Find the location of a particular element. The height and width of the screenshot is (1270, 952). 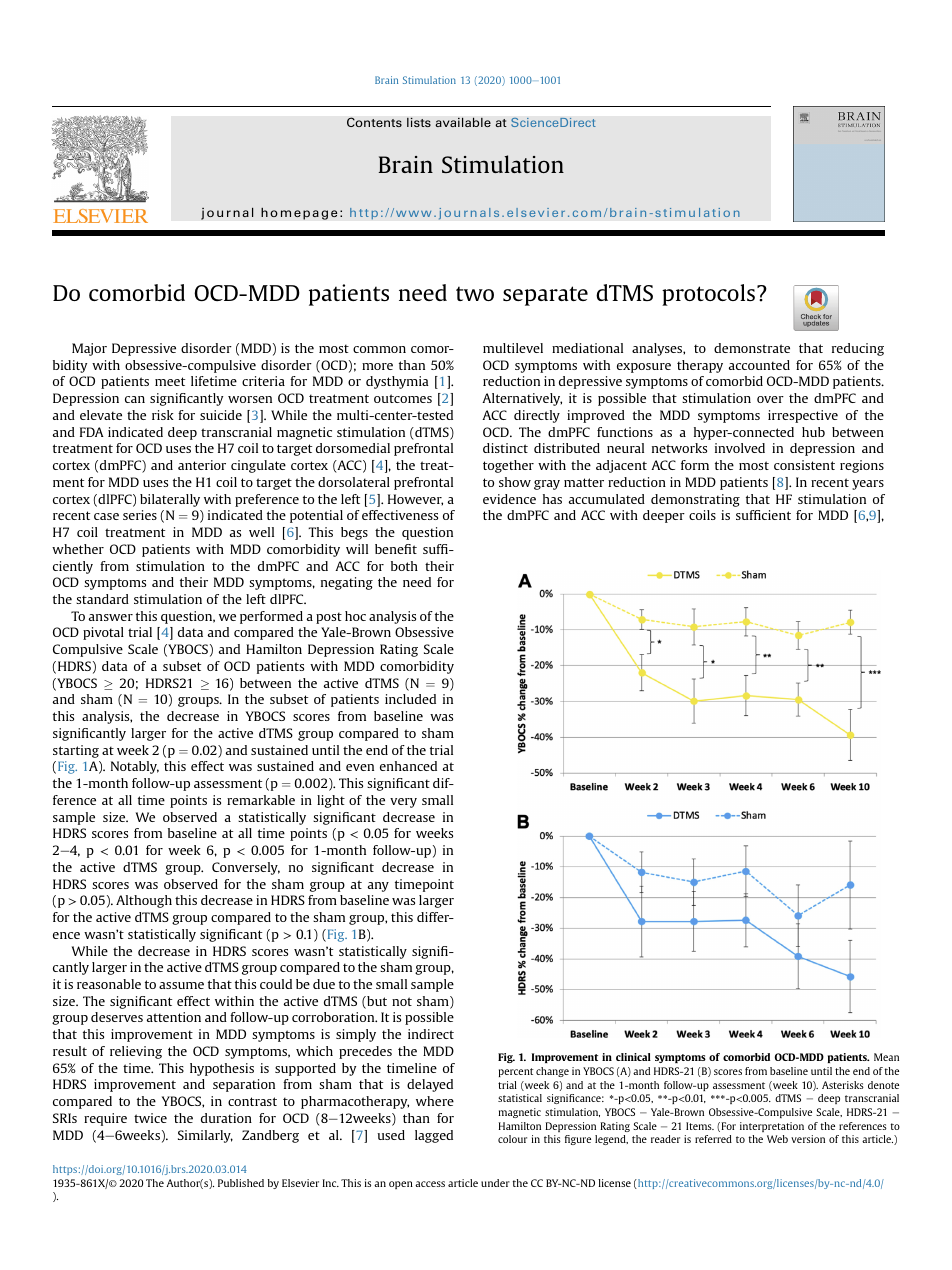

Similarly is located at coordinates (205, 1136).
